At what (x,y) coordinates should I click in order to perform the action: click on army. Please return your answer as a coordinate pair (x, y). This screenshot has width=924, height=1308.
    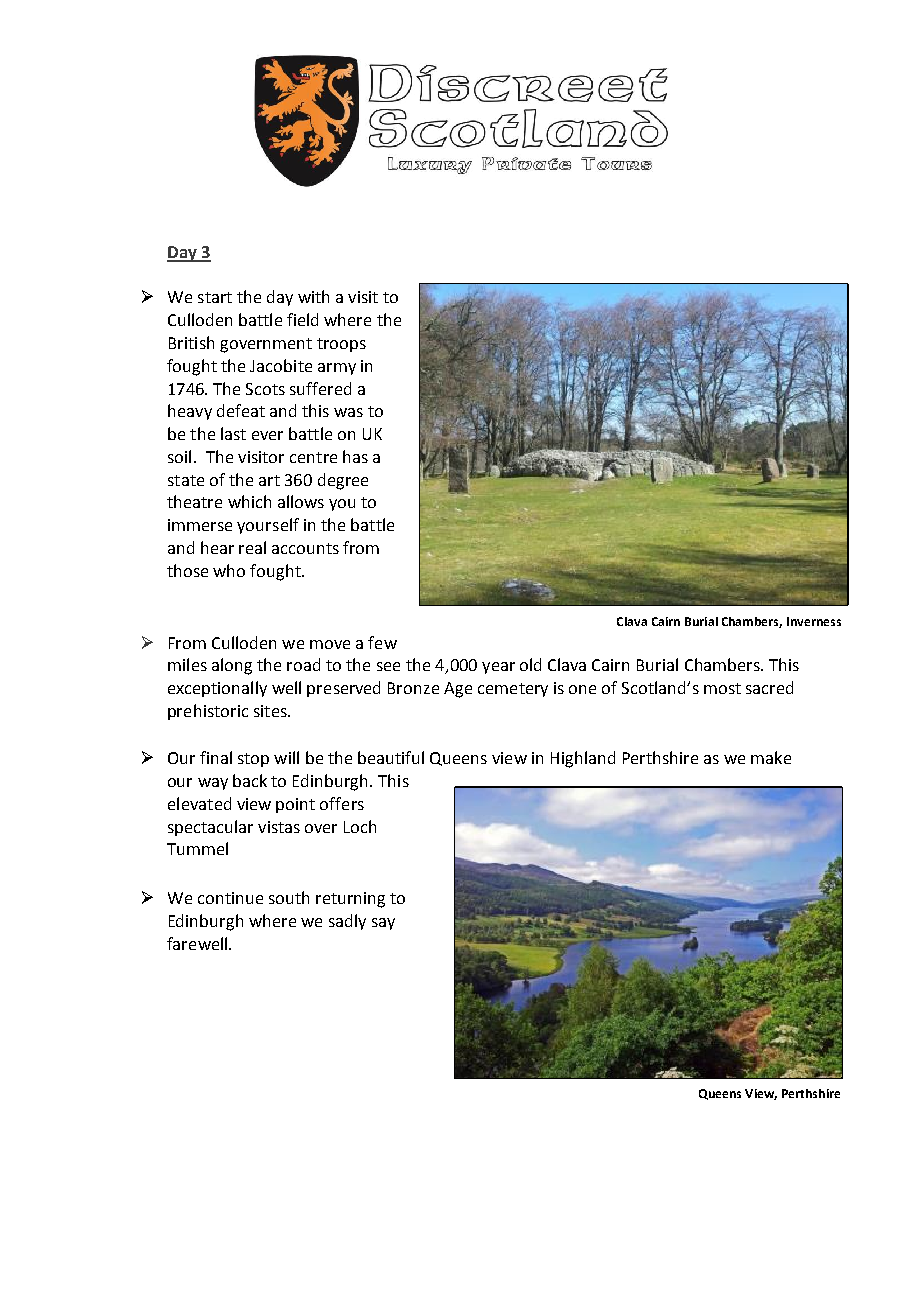
    Looking at the image, I should click on (337, 369).
